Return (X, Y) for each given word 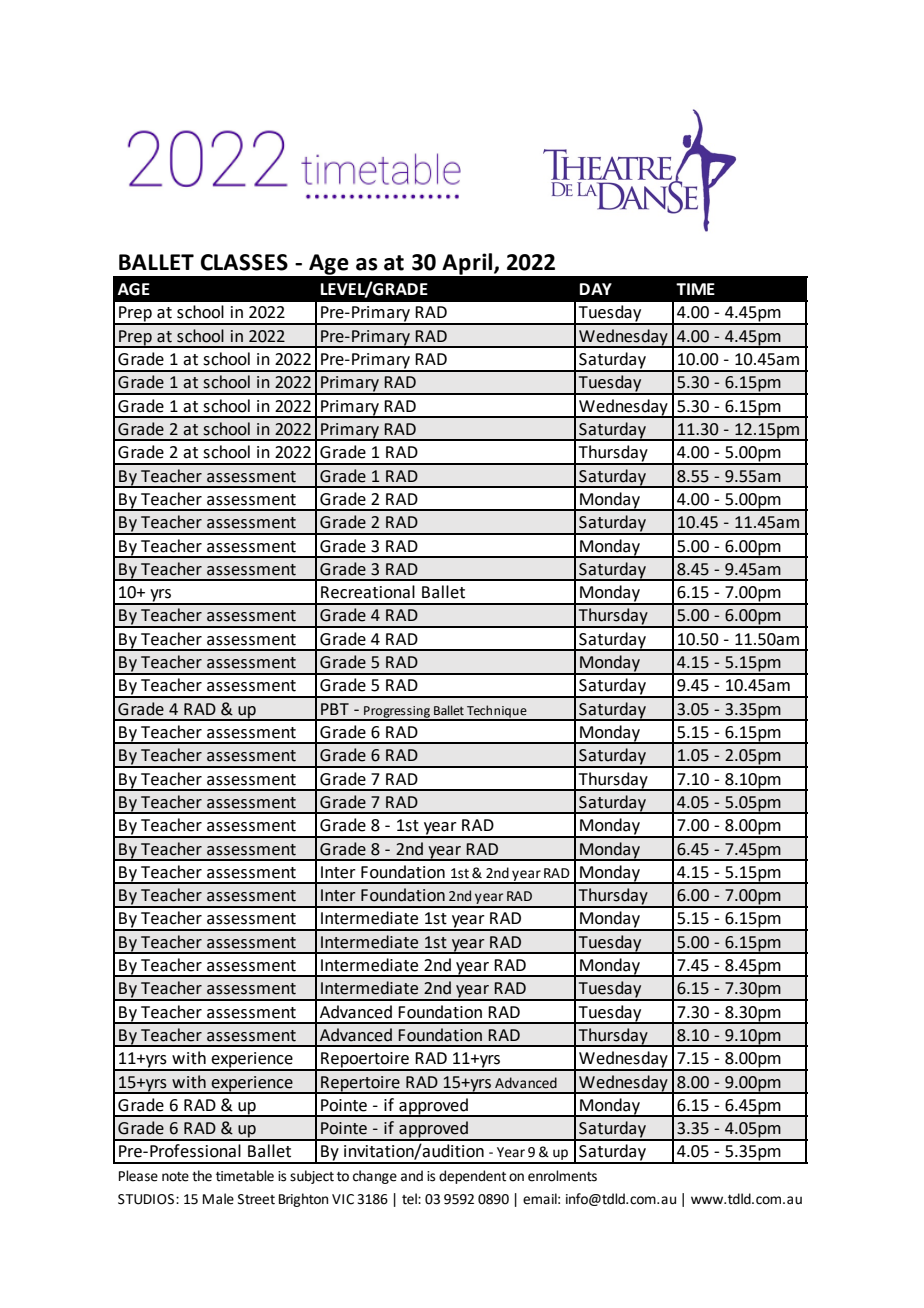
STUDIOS (147, 1199)
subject (312, 1177)
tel (410, 1199)
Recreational (368, 592)
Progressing (397, 713)
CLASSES (244, 262)
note (175, 1177)
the (202, 1176)
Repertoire (360, 1084)
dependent (472, 1177)
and (412, 1176)
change (375, 1177)
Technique (497, 712)
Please (138, 1176)
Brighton (303, 1200)
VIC (343, 1199)
